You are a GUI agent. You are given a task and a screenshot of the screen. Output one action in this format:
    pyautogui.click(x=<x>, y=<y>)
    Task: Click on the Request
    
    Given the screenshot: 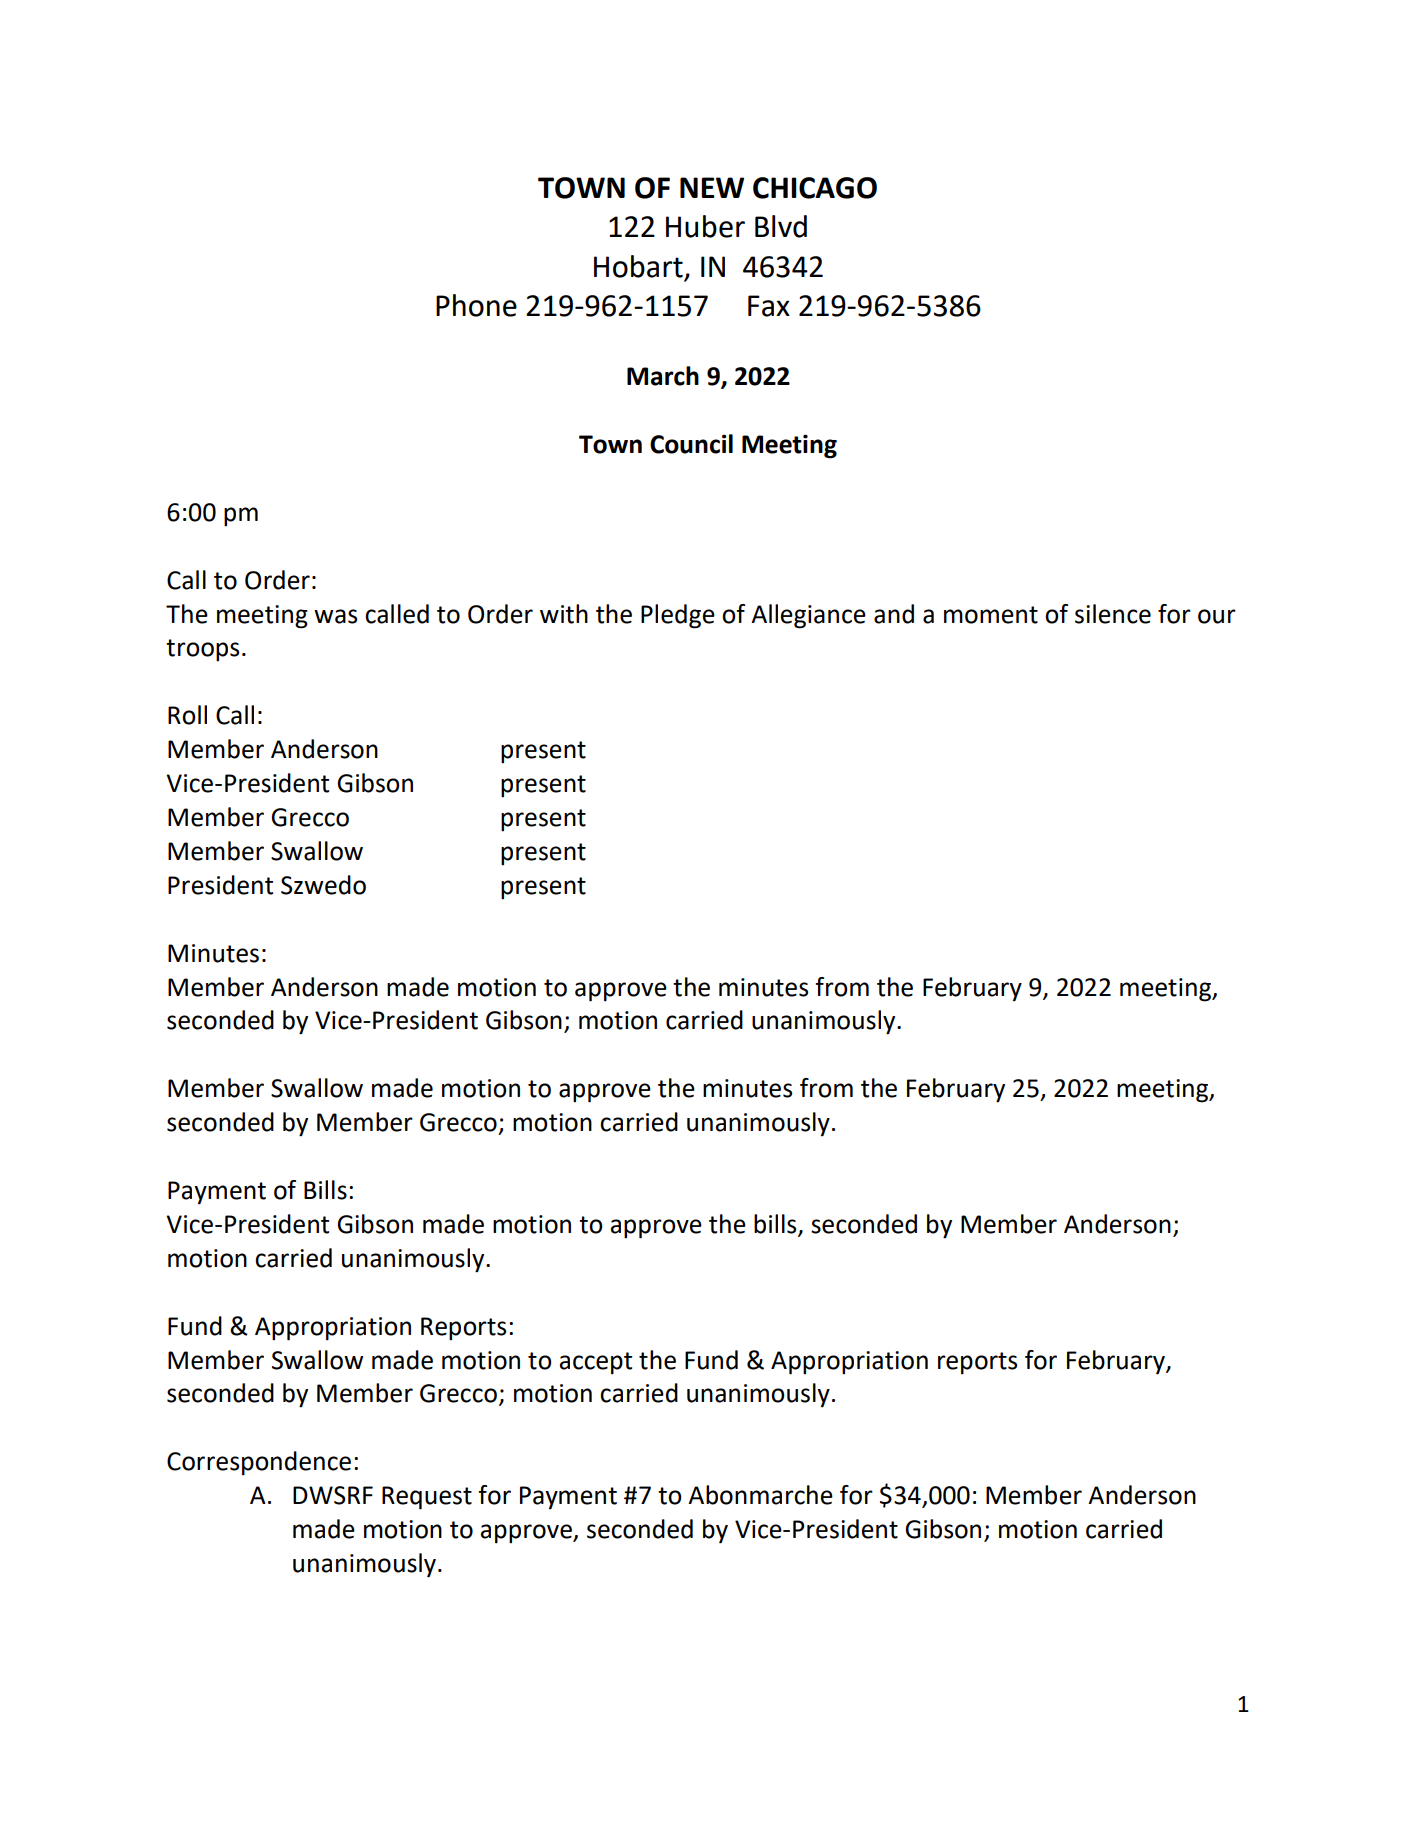 What is the action you would take?
    pyautogui.click(x=427, y=1498)
